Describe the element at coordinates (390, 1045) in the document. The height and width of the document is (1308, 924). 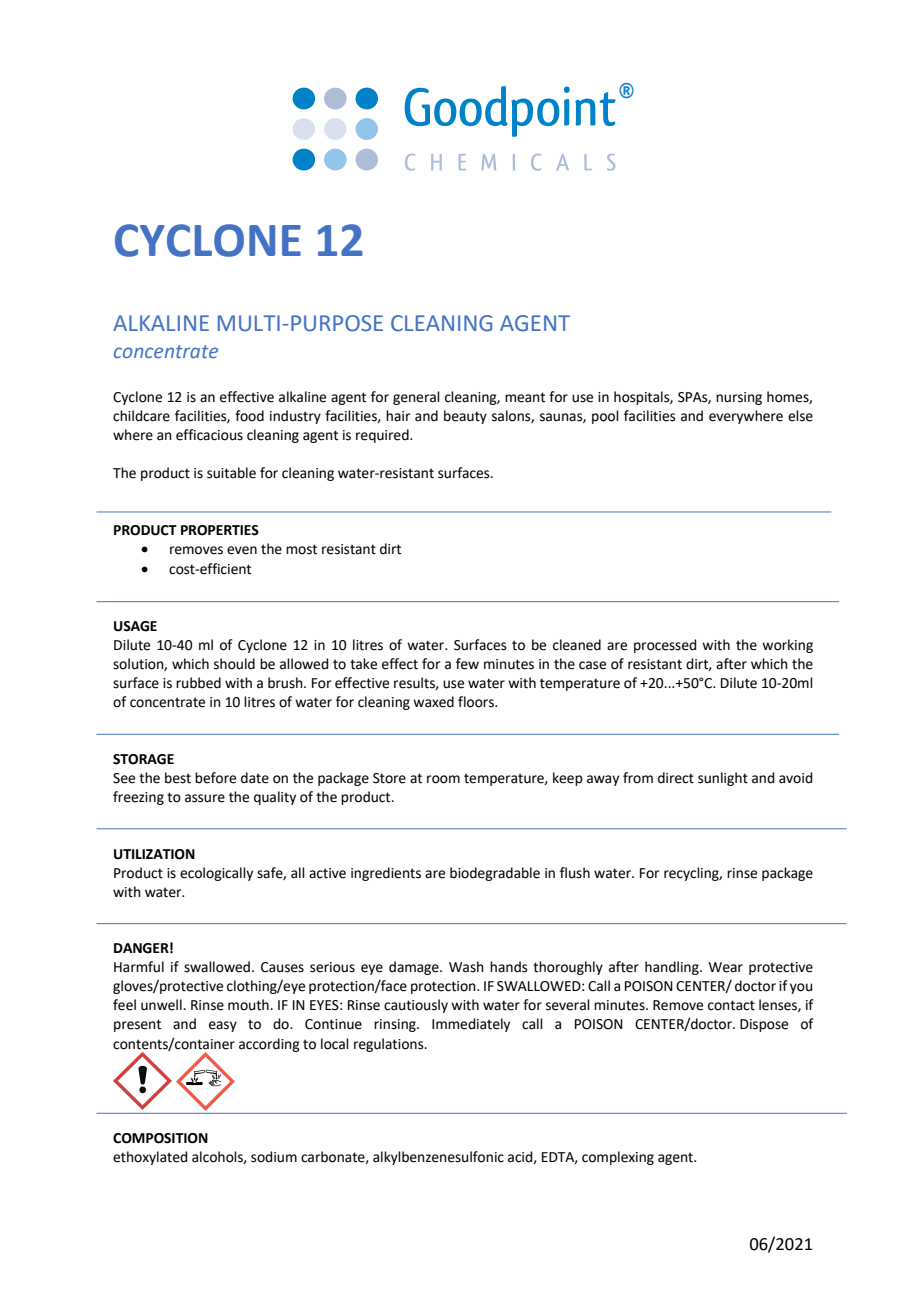
I see `regulations` at that location.
